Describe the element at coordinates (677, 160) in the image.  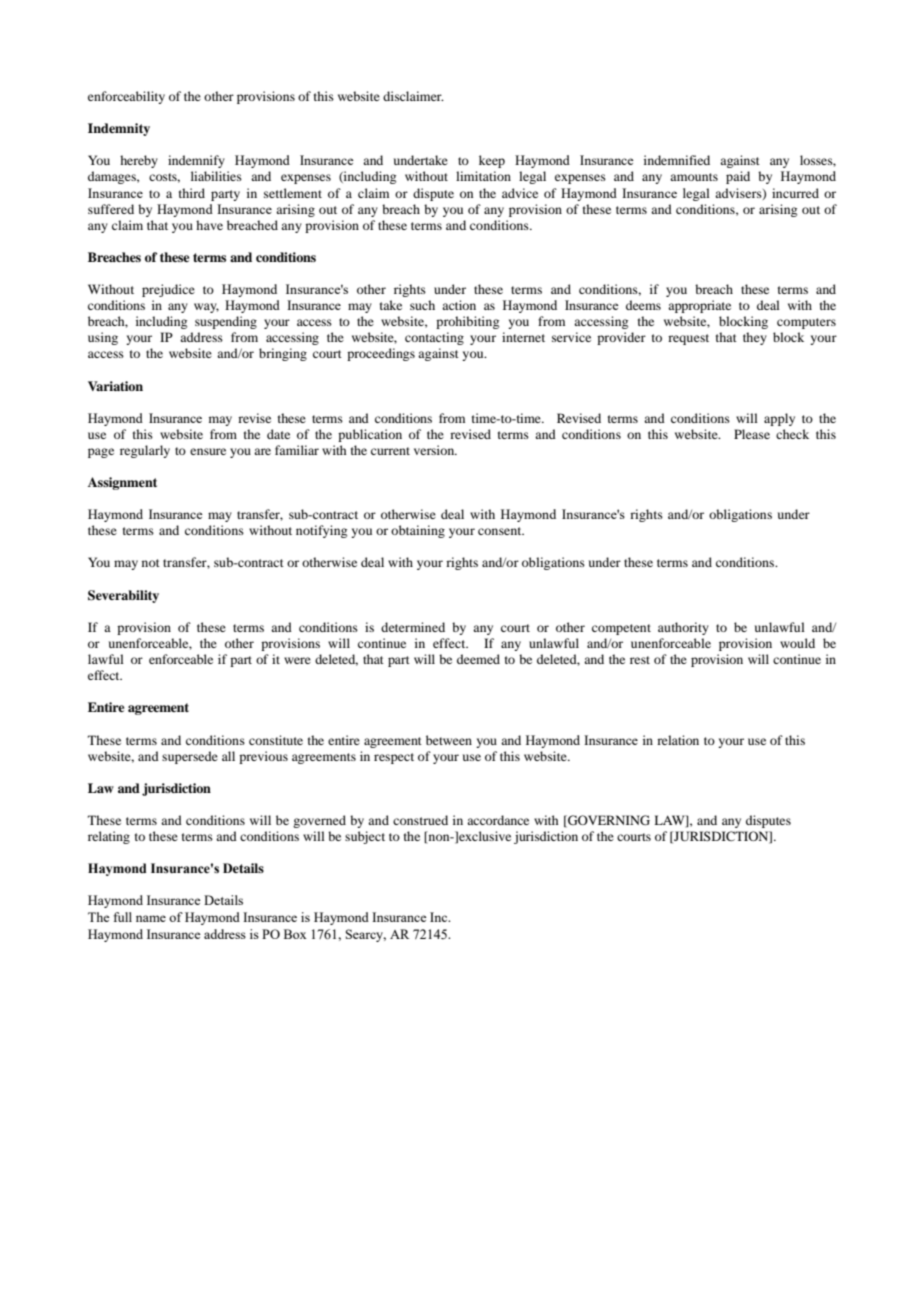
I see `indemnified` at that location.
